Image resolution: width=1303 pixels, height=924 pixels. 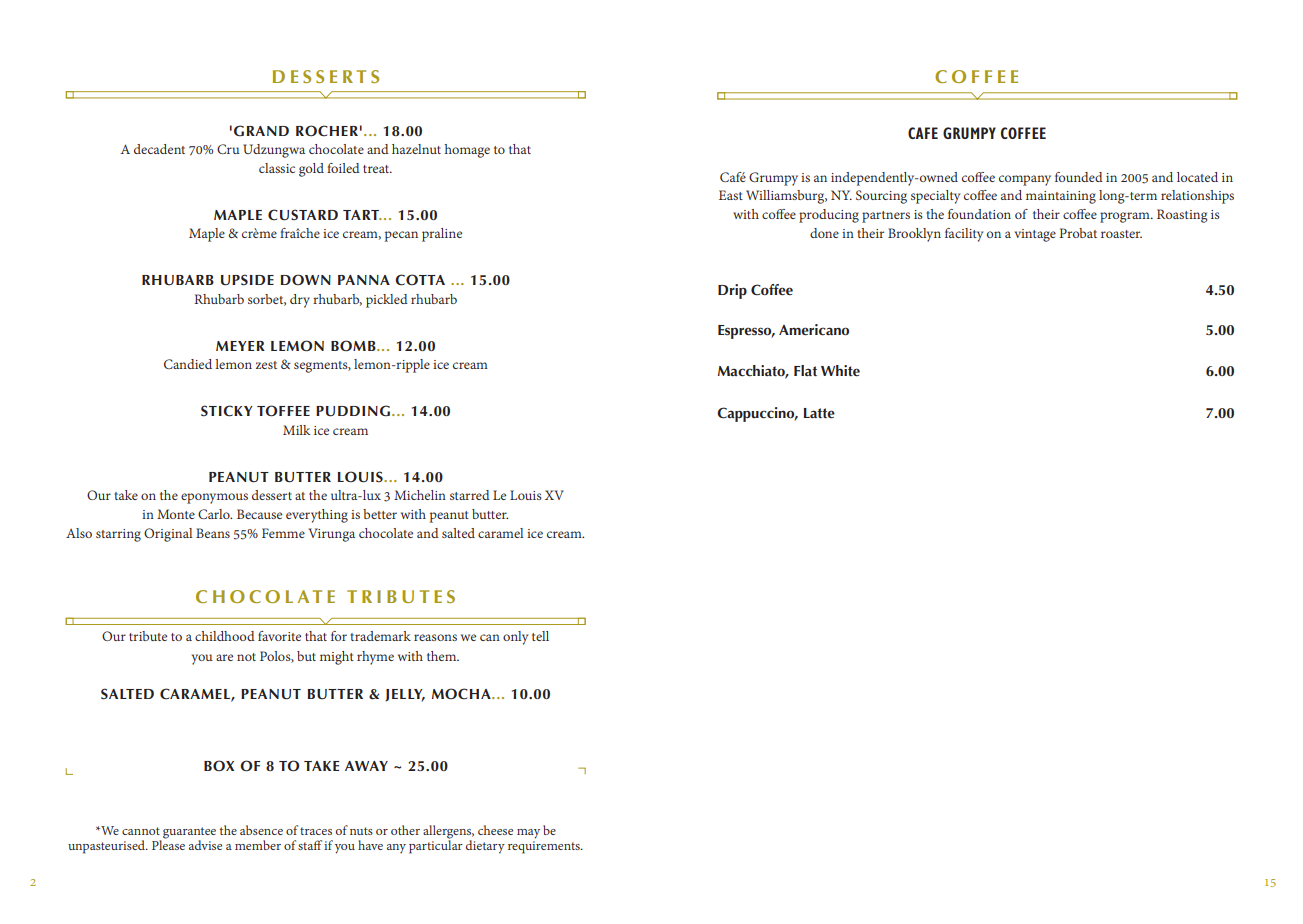 I want to click on Candied, so click(x=188, y=364).
